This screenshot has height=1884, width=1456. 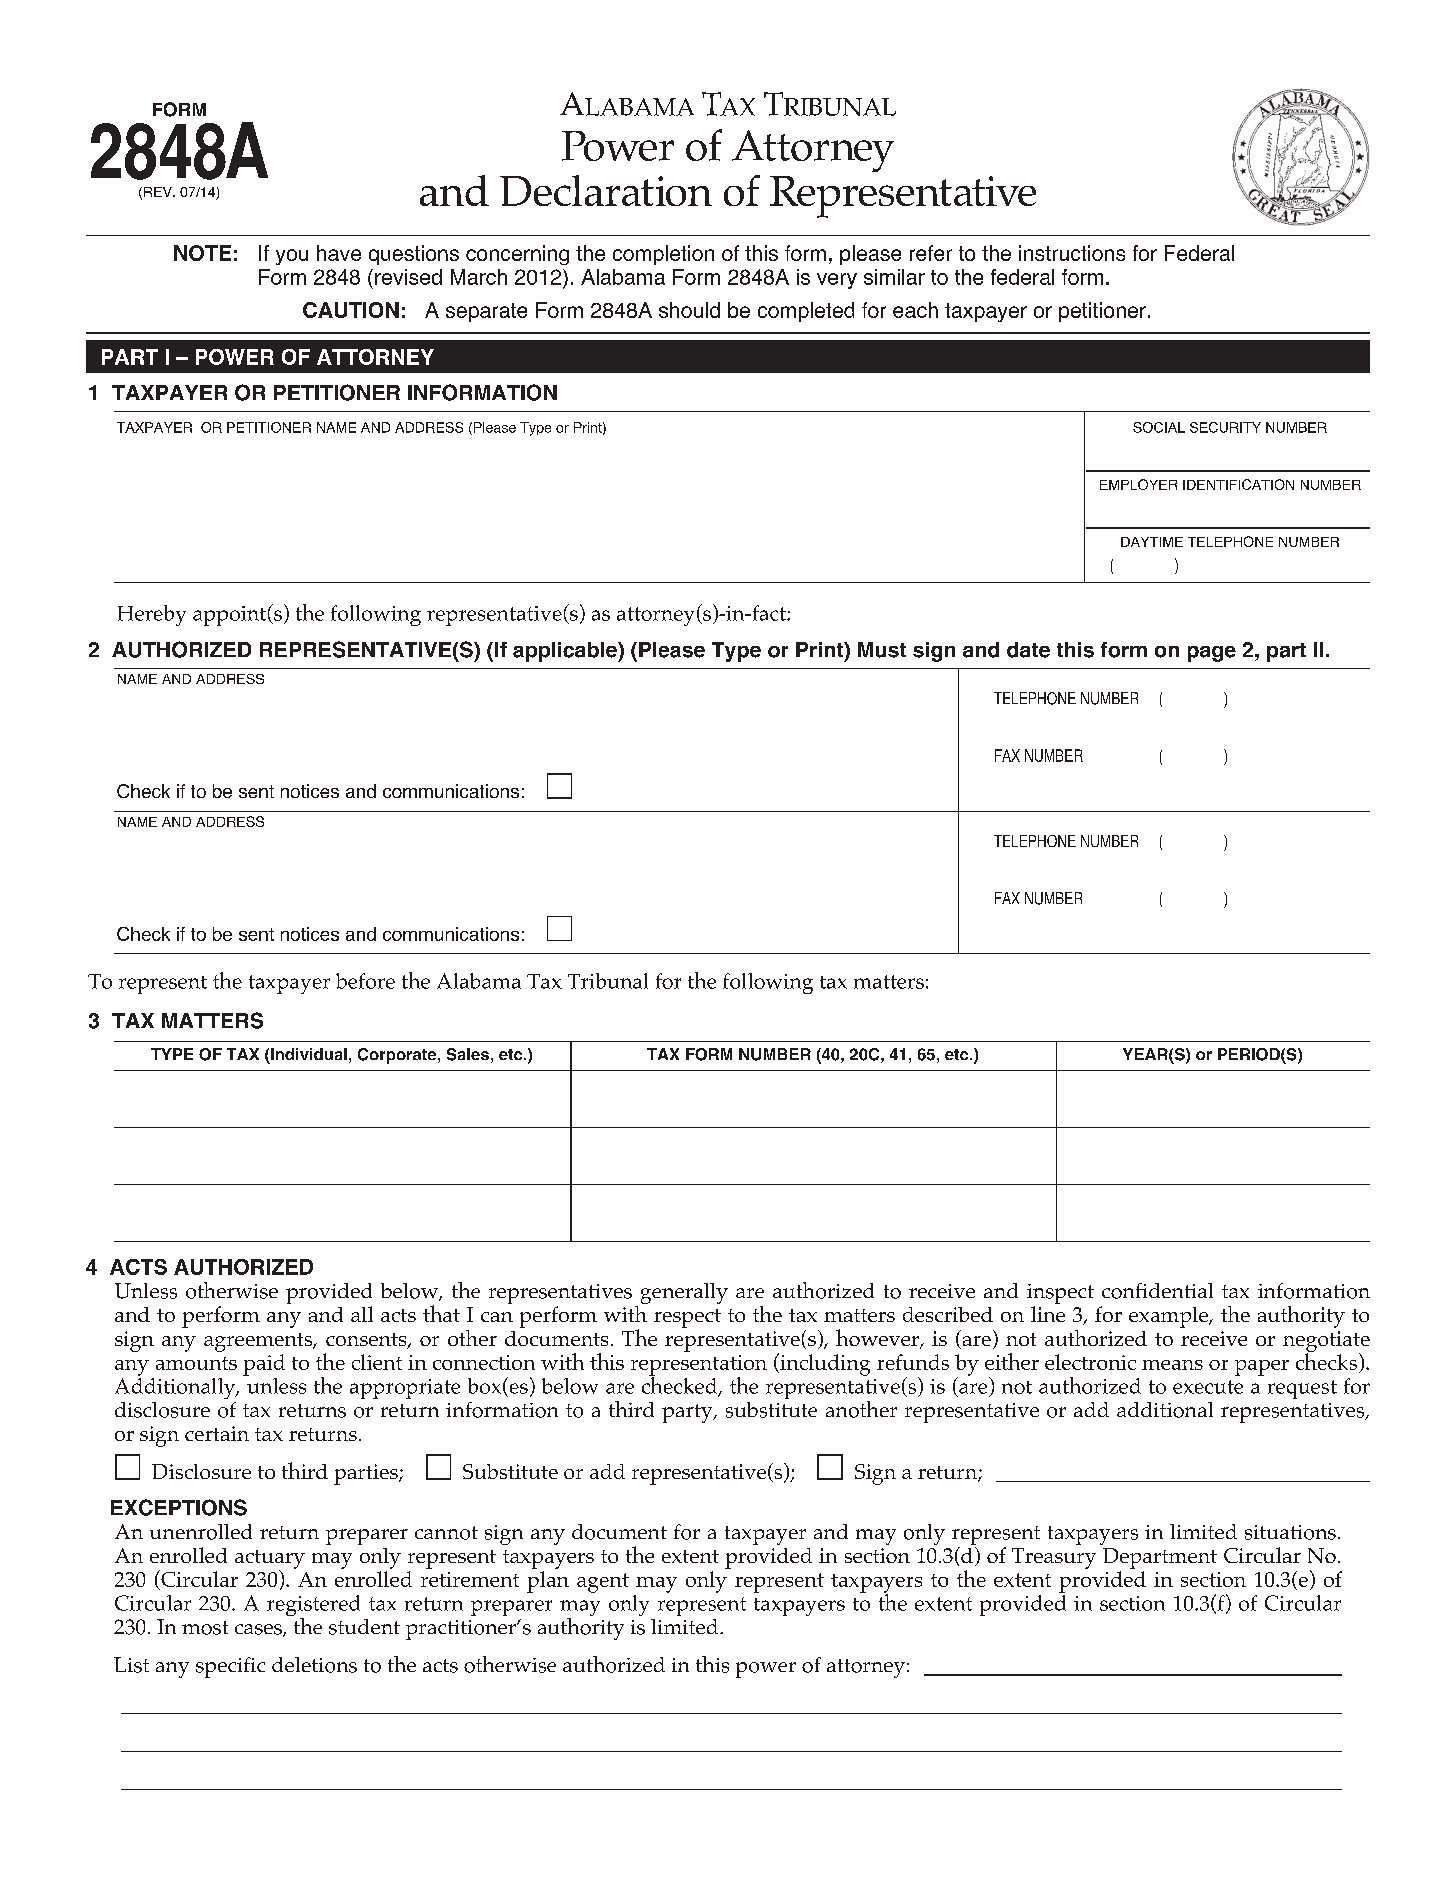 What do you see at coordinates (264, 1365) in the screenshot?
I see `paid` at bounding box center [264, 1365].
